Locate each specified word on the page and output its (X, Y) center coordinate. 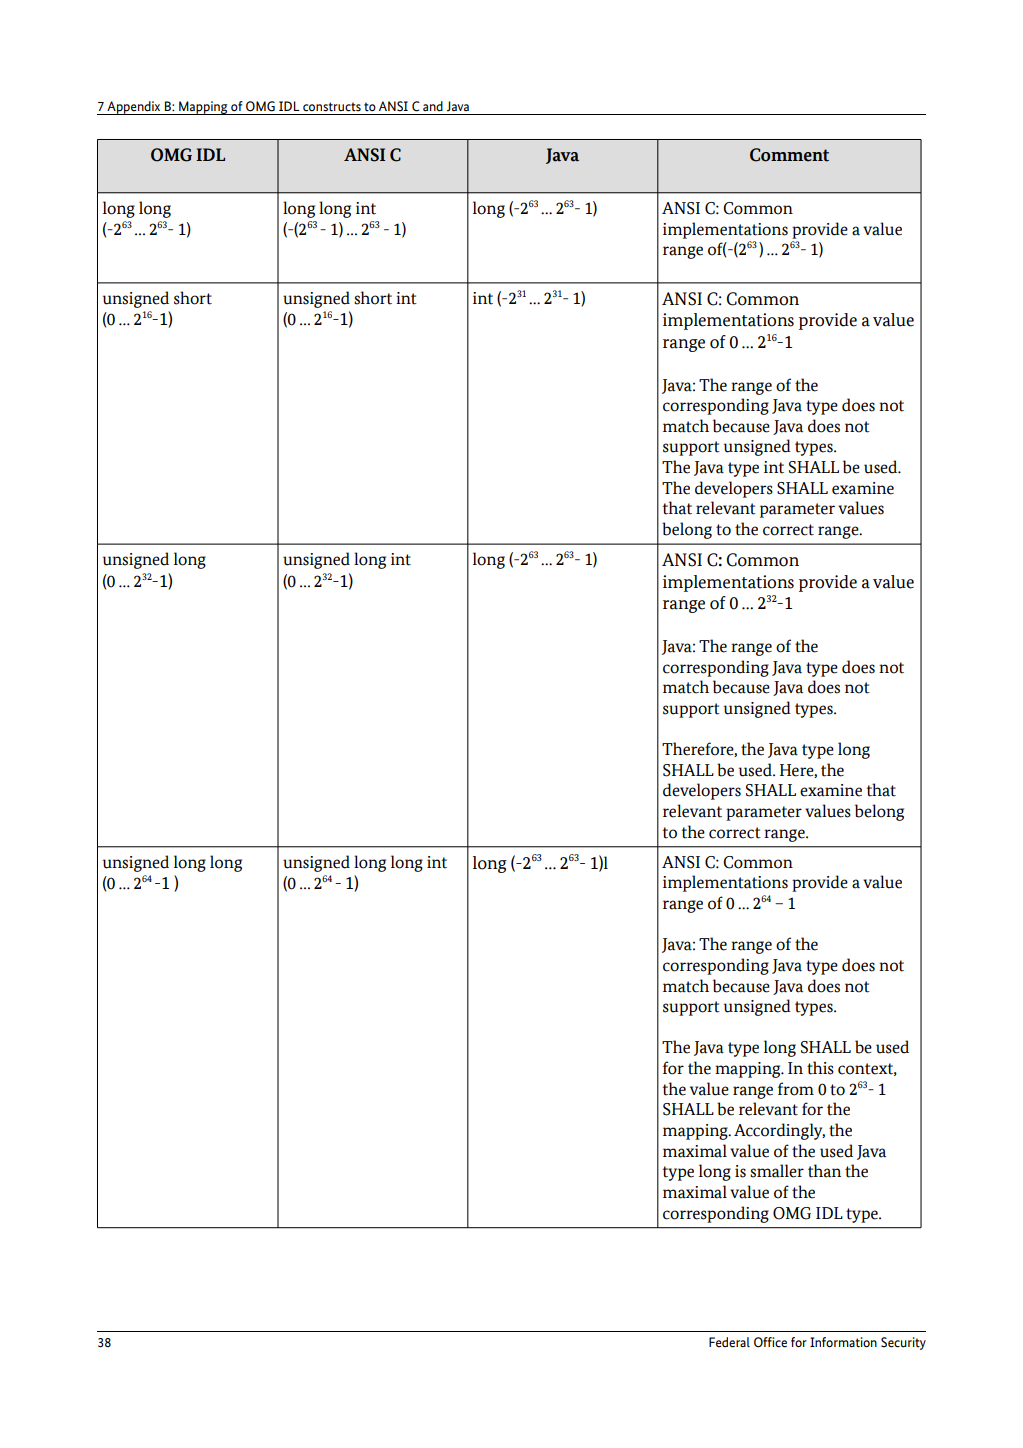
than (824, 1171)
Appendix (134, 108)
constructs (332, 107)
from (796, 1089)
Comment (789, 155)
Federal (729, 1342)
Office (770, 1342)
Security (903, 1343)
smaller (777, 1171)
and (433, 106)
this (820, 1068)
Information (843, 1342)
